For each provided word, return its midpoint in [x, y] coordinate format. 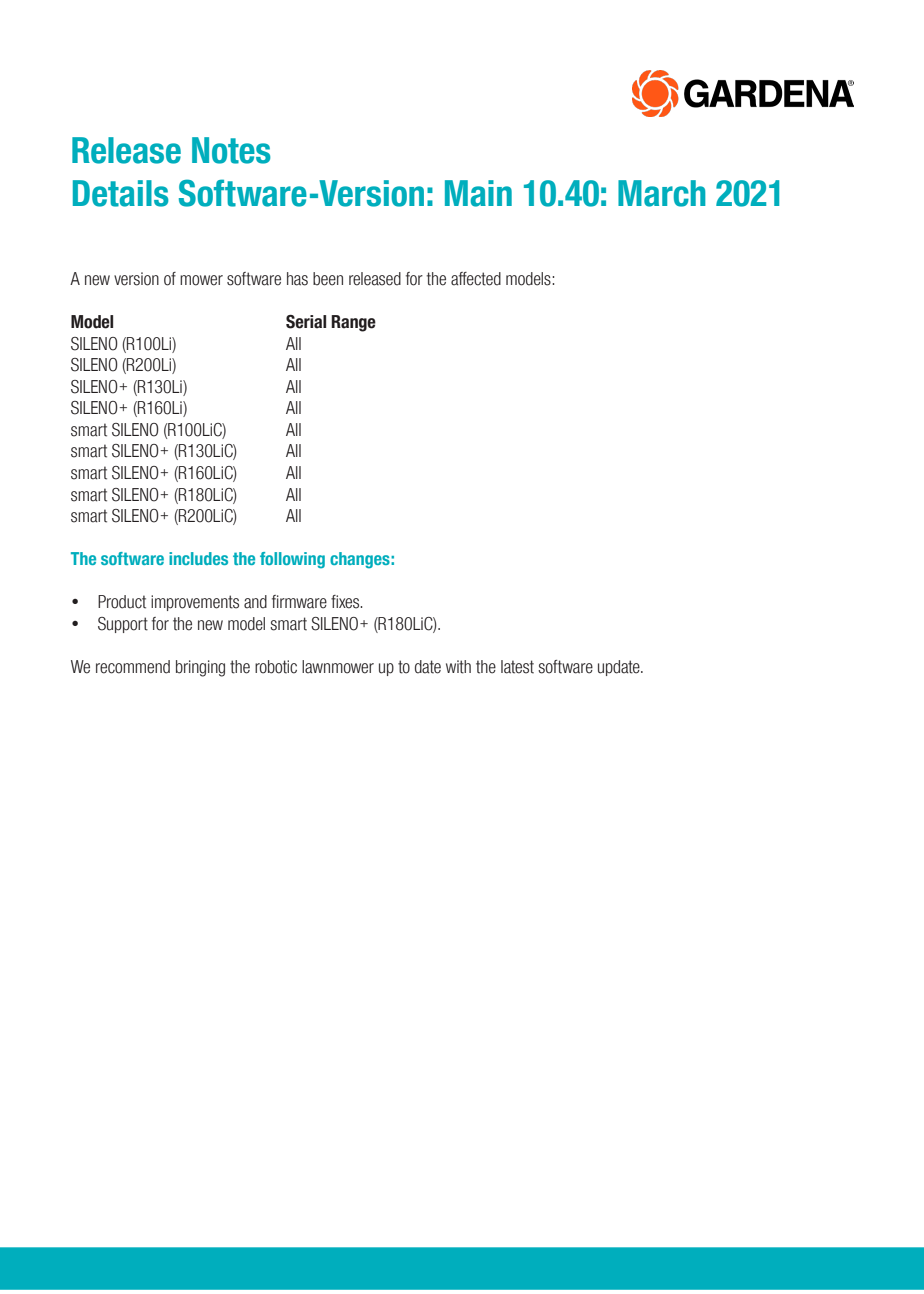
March [662, 193]
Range [353, 323]
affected [476, 279]
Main [478, 193]
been [328, 279]
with [458, 667]
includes [198, 558]
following [292, 560]
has [297, 279]
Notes [231, 150]
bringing [200, 668]
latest [517, 667]
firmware [299, 602]
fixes [346, 602]
